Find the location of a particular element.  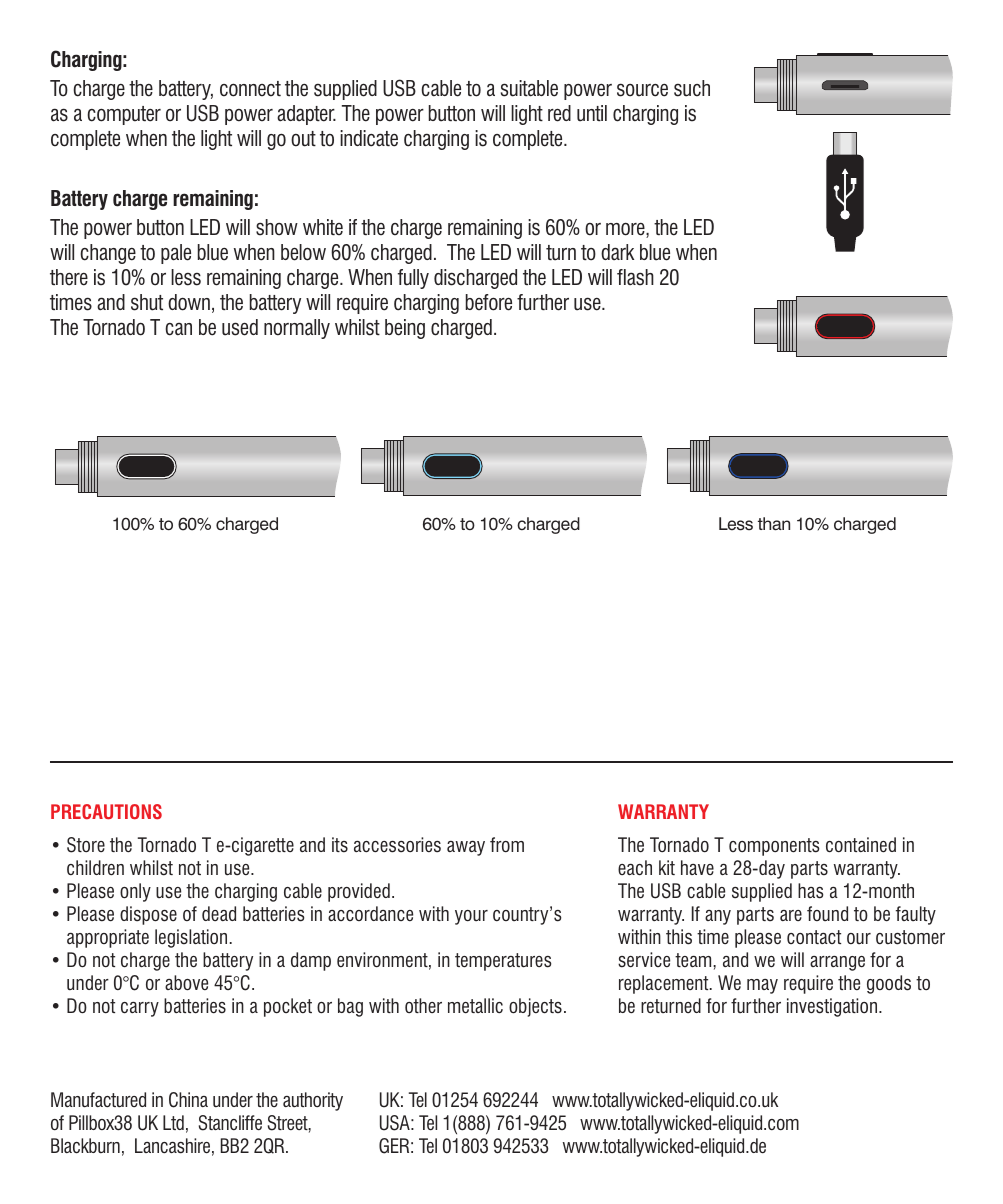

contained is located at coordinates (861, 845).
